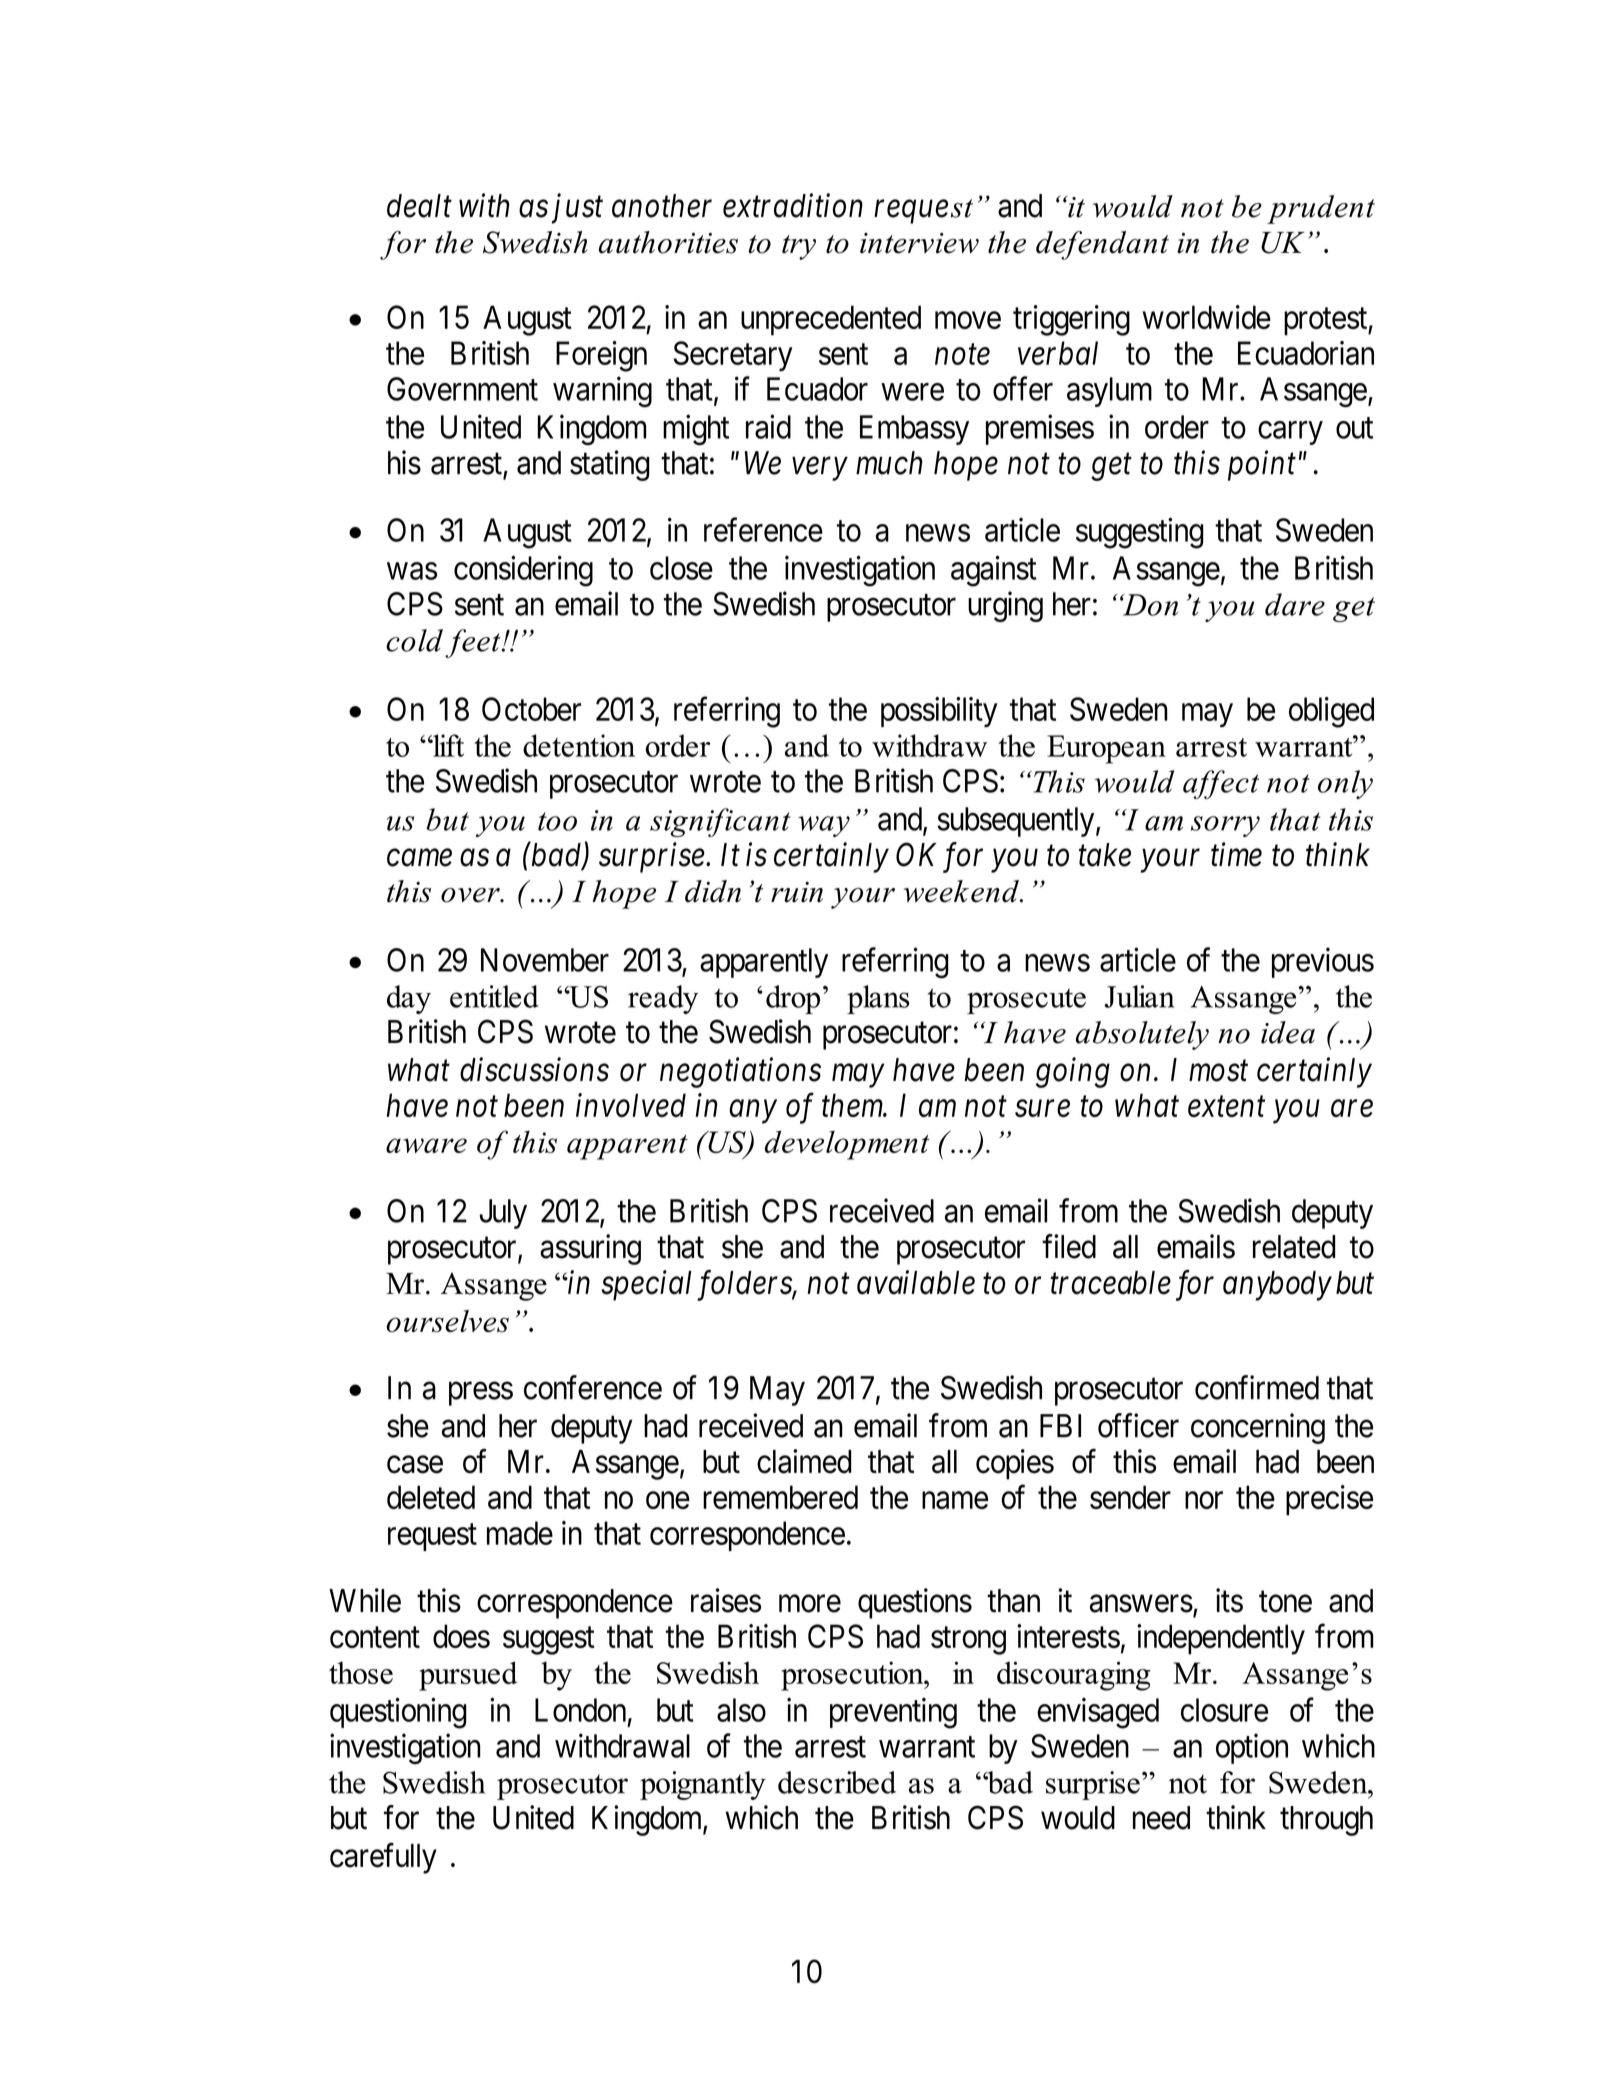 The width and height of the document is (1611, 2084). Describe the element at coordinates (837, 1782) in the document. I see `described` at that location.
